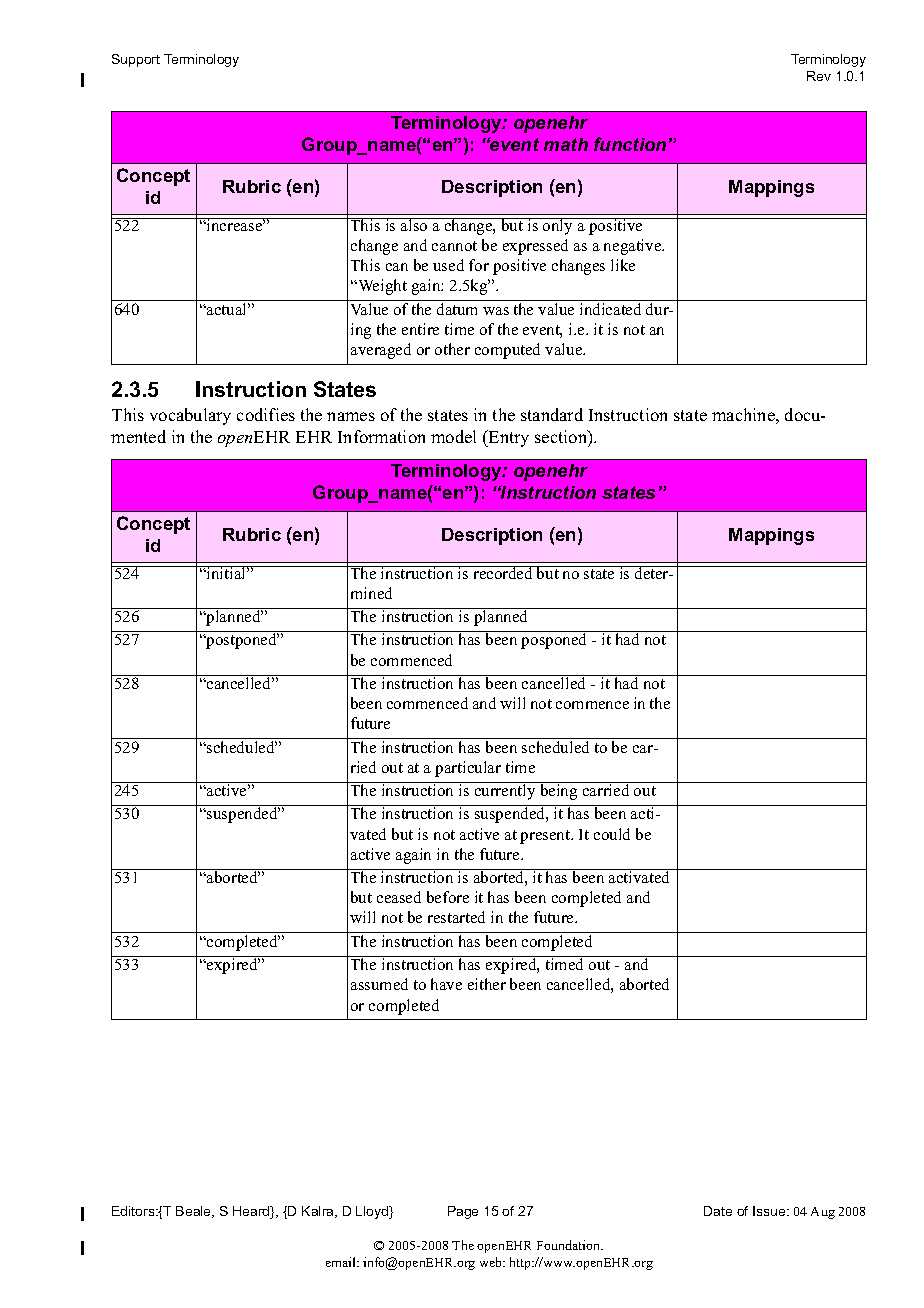  I want to click on Beale, so click(195, 1212).
